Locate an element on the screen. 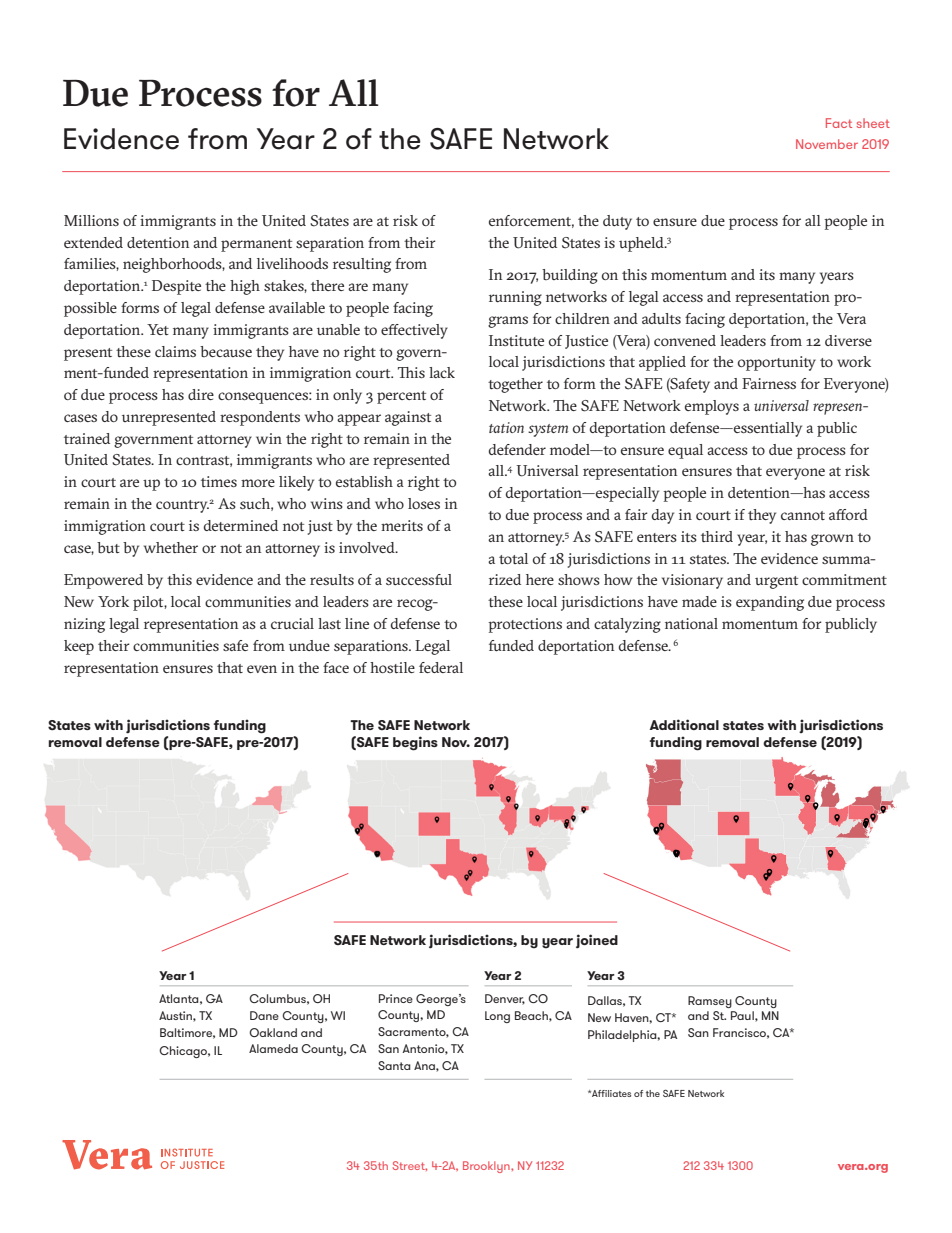  Ramsey is located at coordinates (710, 1002).
